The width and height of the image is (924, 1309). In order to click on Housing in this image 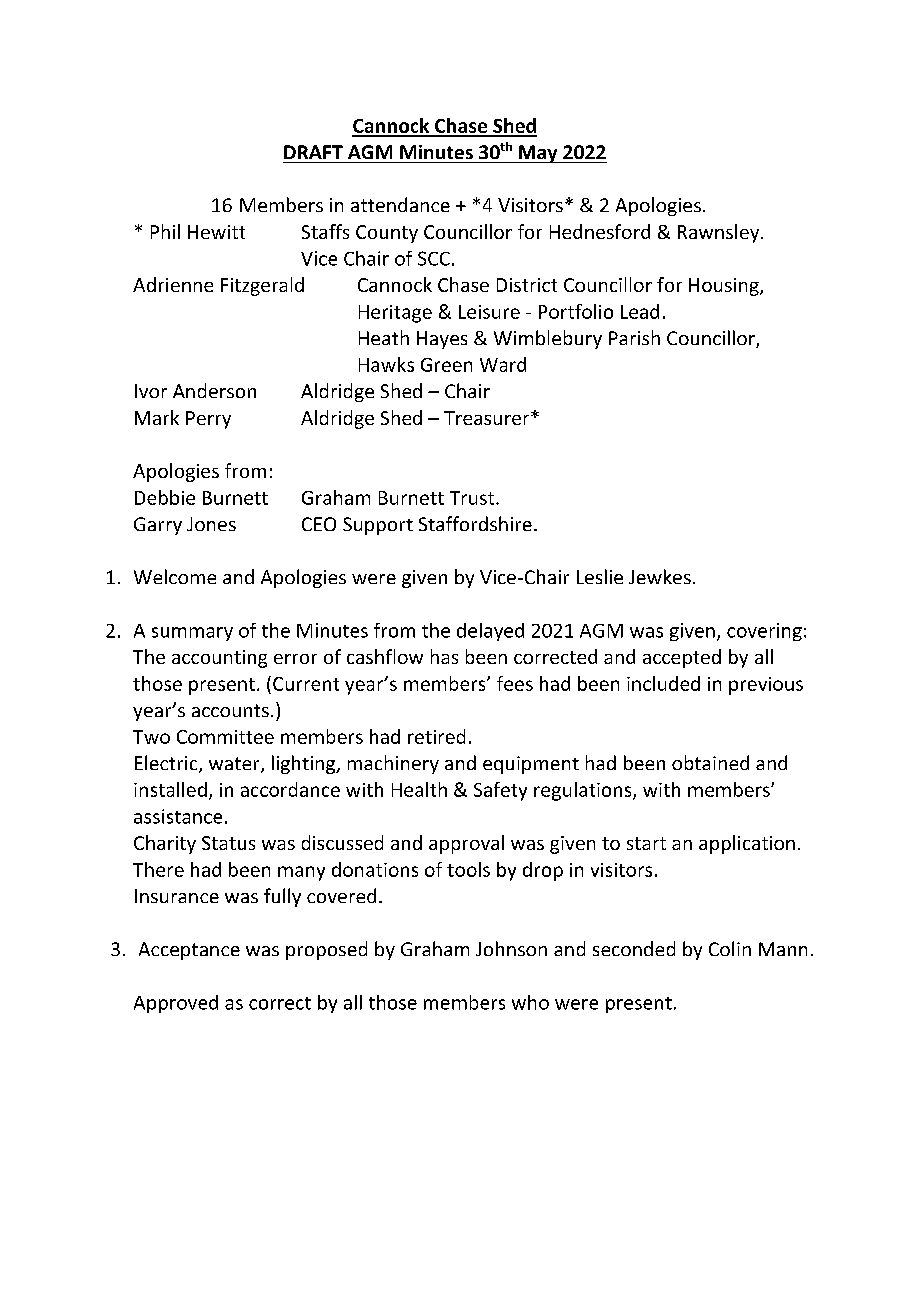, I will do `click(725, 287)`.
